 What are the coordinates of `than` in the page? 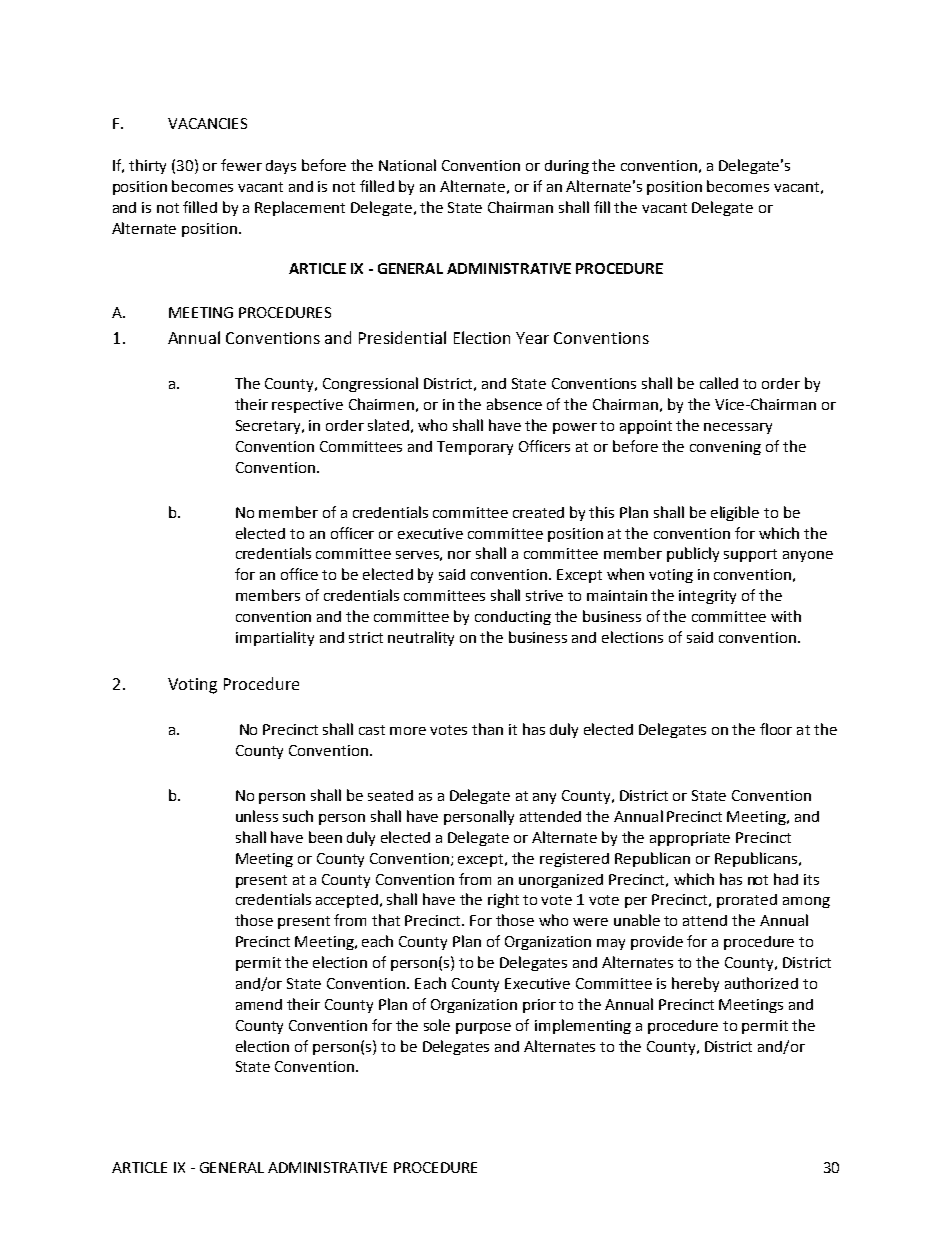 It's located at (487, 729).
